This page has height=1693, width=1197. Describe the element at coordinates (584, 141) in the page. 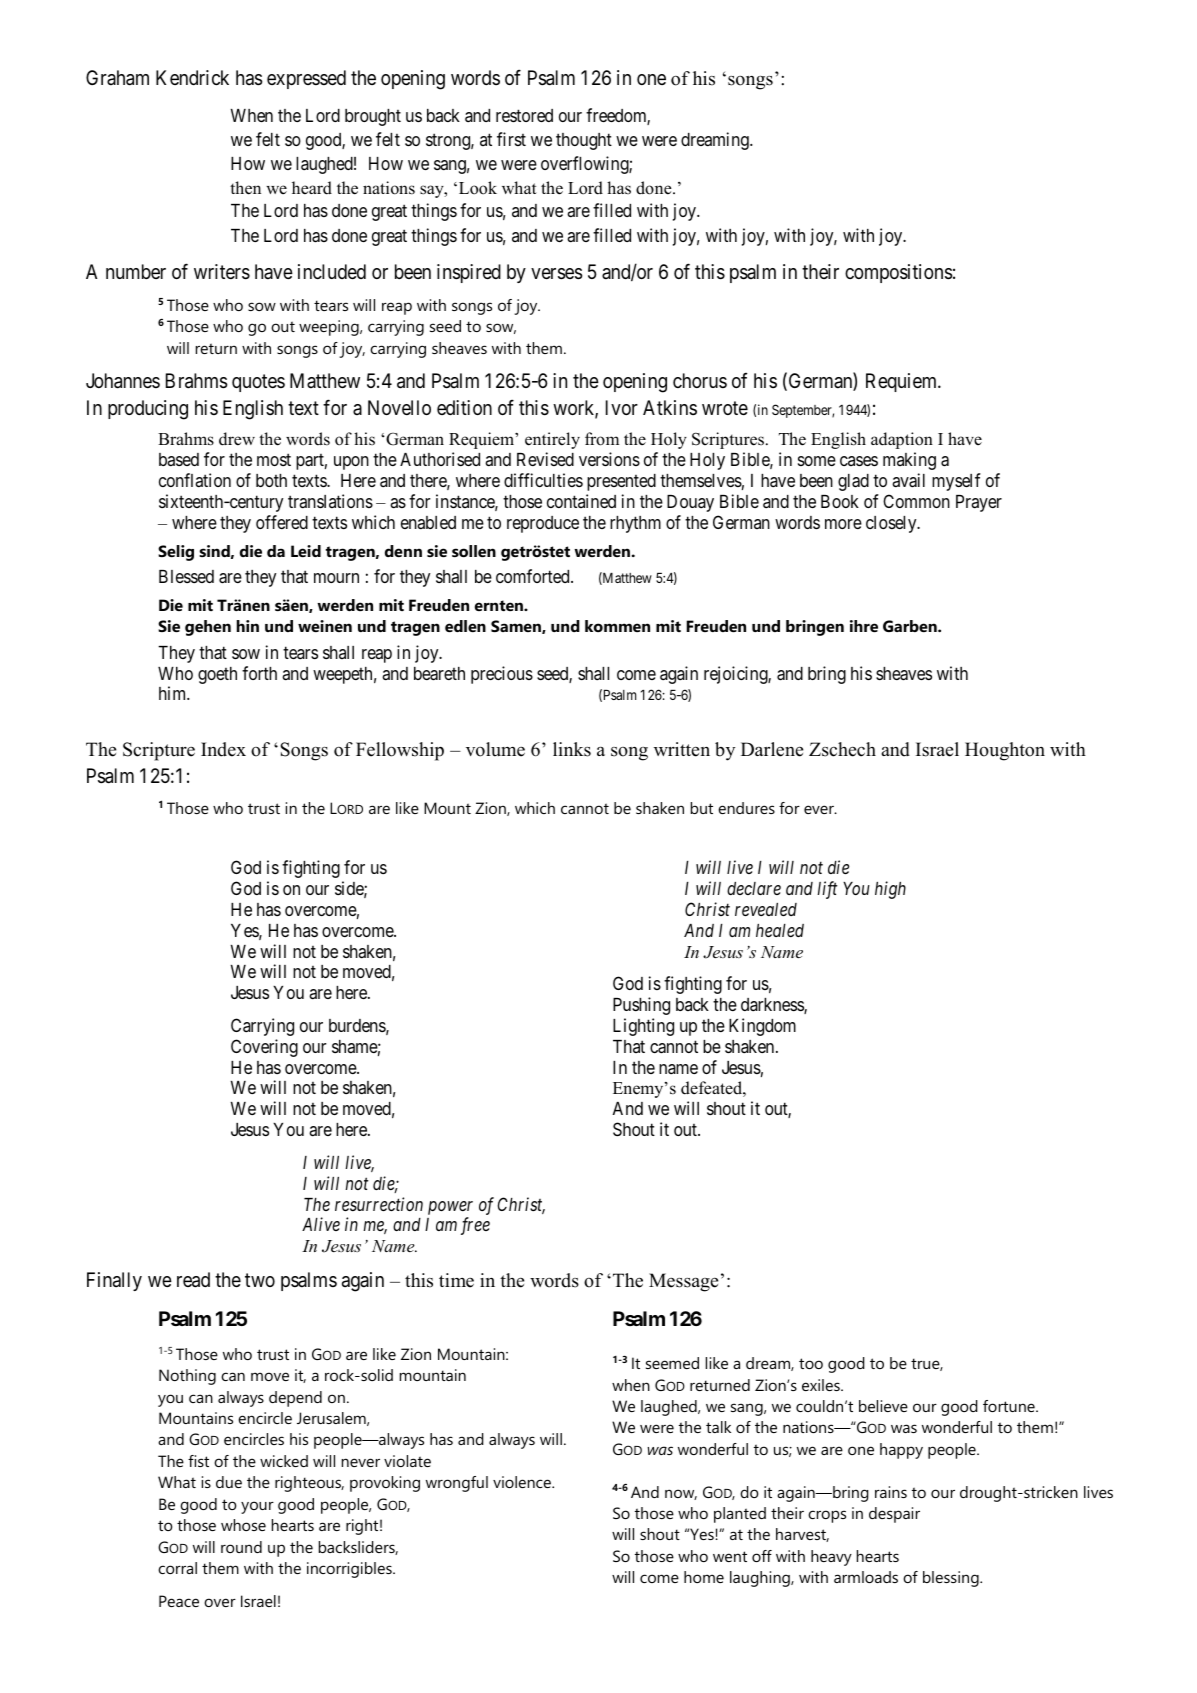

I see `thought` at that location.
